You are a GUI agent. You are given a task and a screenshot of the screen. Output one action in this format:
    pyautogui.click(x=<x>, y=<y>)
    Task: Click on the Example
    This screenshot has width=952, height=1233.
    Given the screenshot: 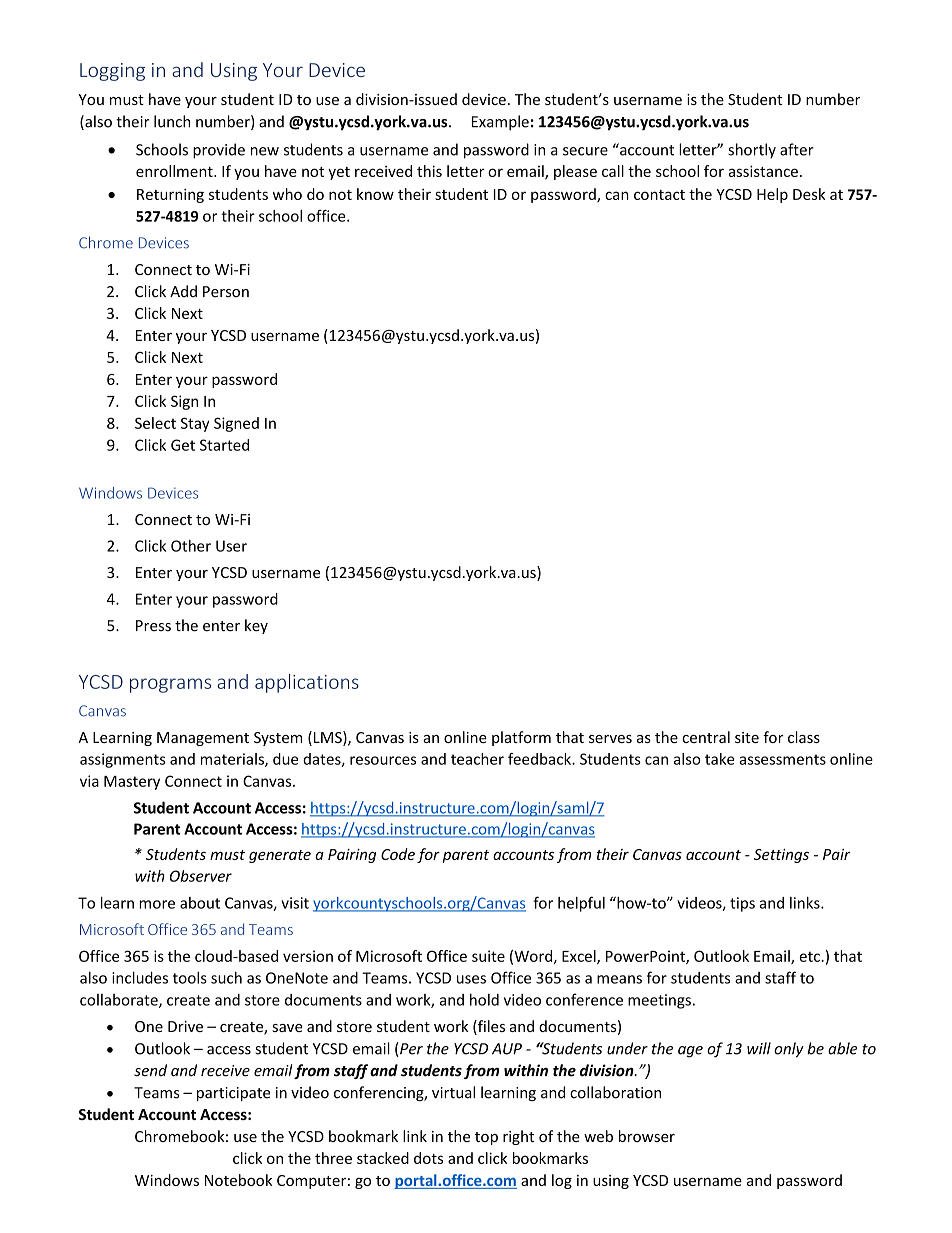 What is the action you would take?
    pyautogui.click(x=500, y=123)
